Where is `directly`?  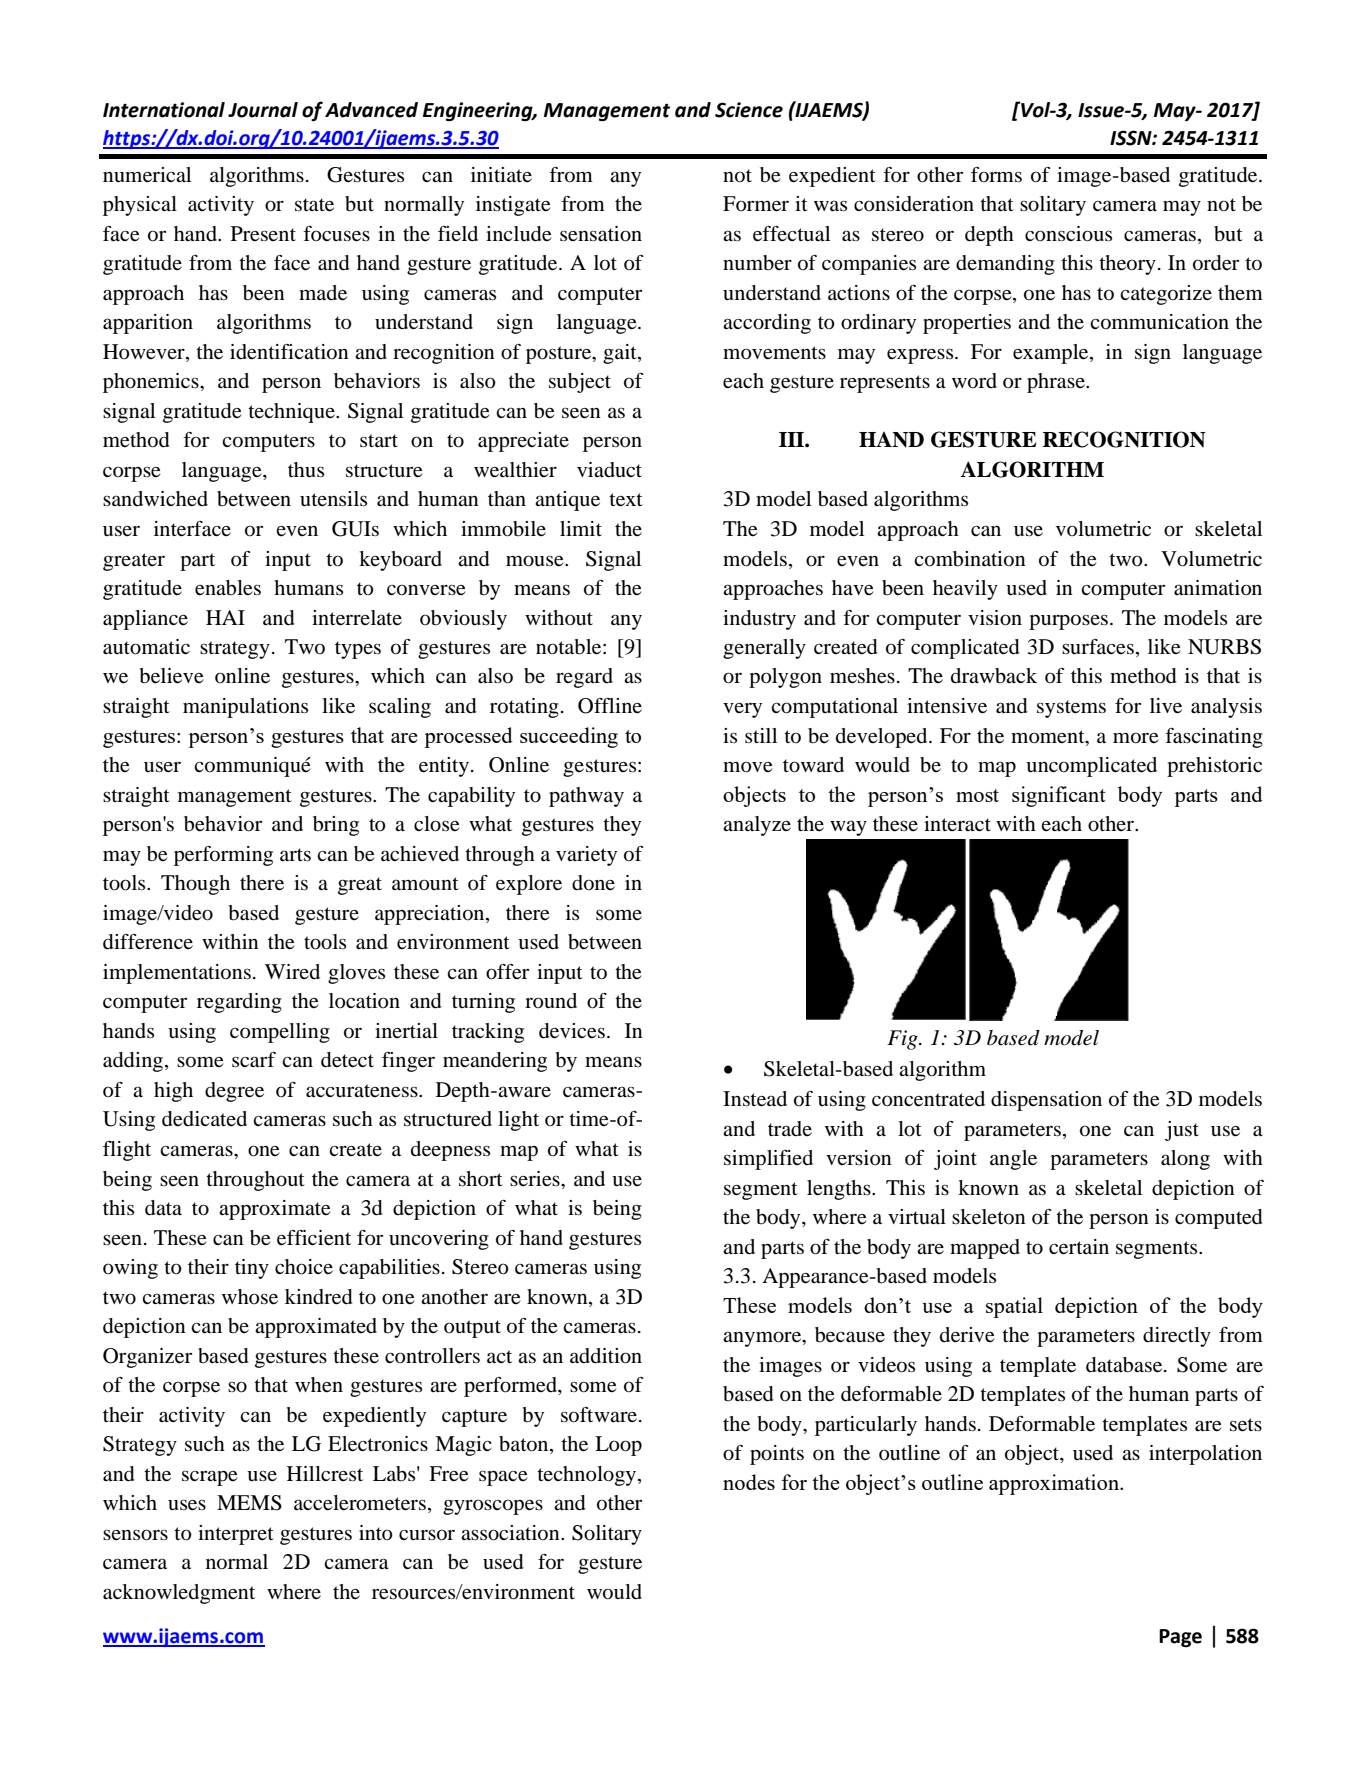
directly is located at coordinates (1177, 1337).
